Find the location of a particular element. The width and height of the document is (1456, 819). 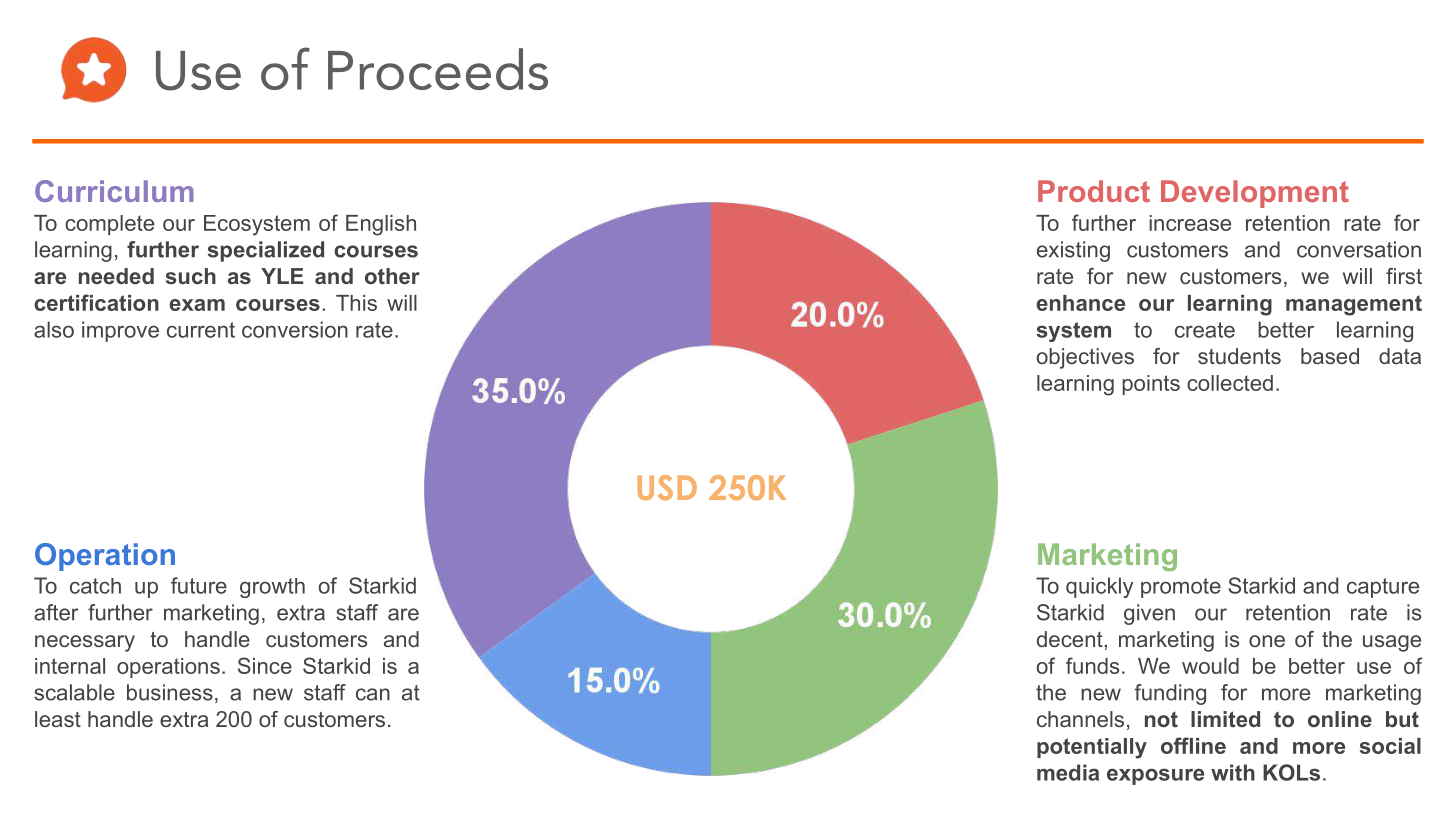

least is located at coordinates (58, 719).
